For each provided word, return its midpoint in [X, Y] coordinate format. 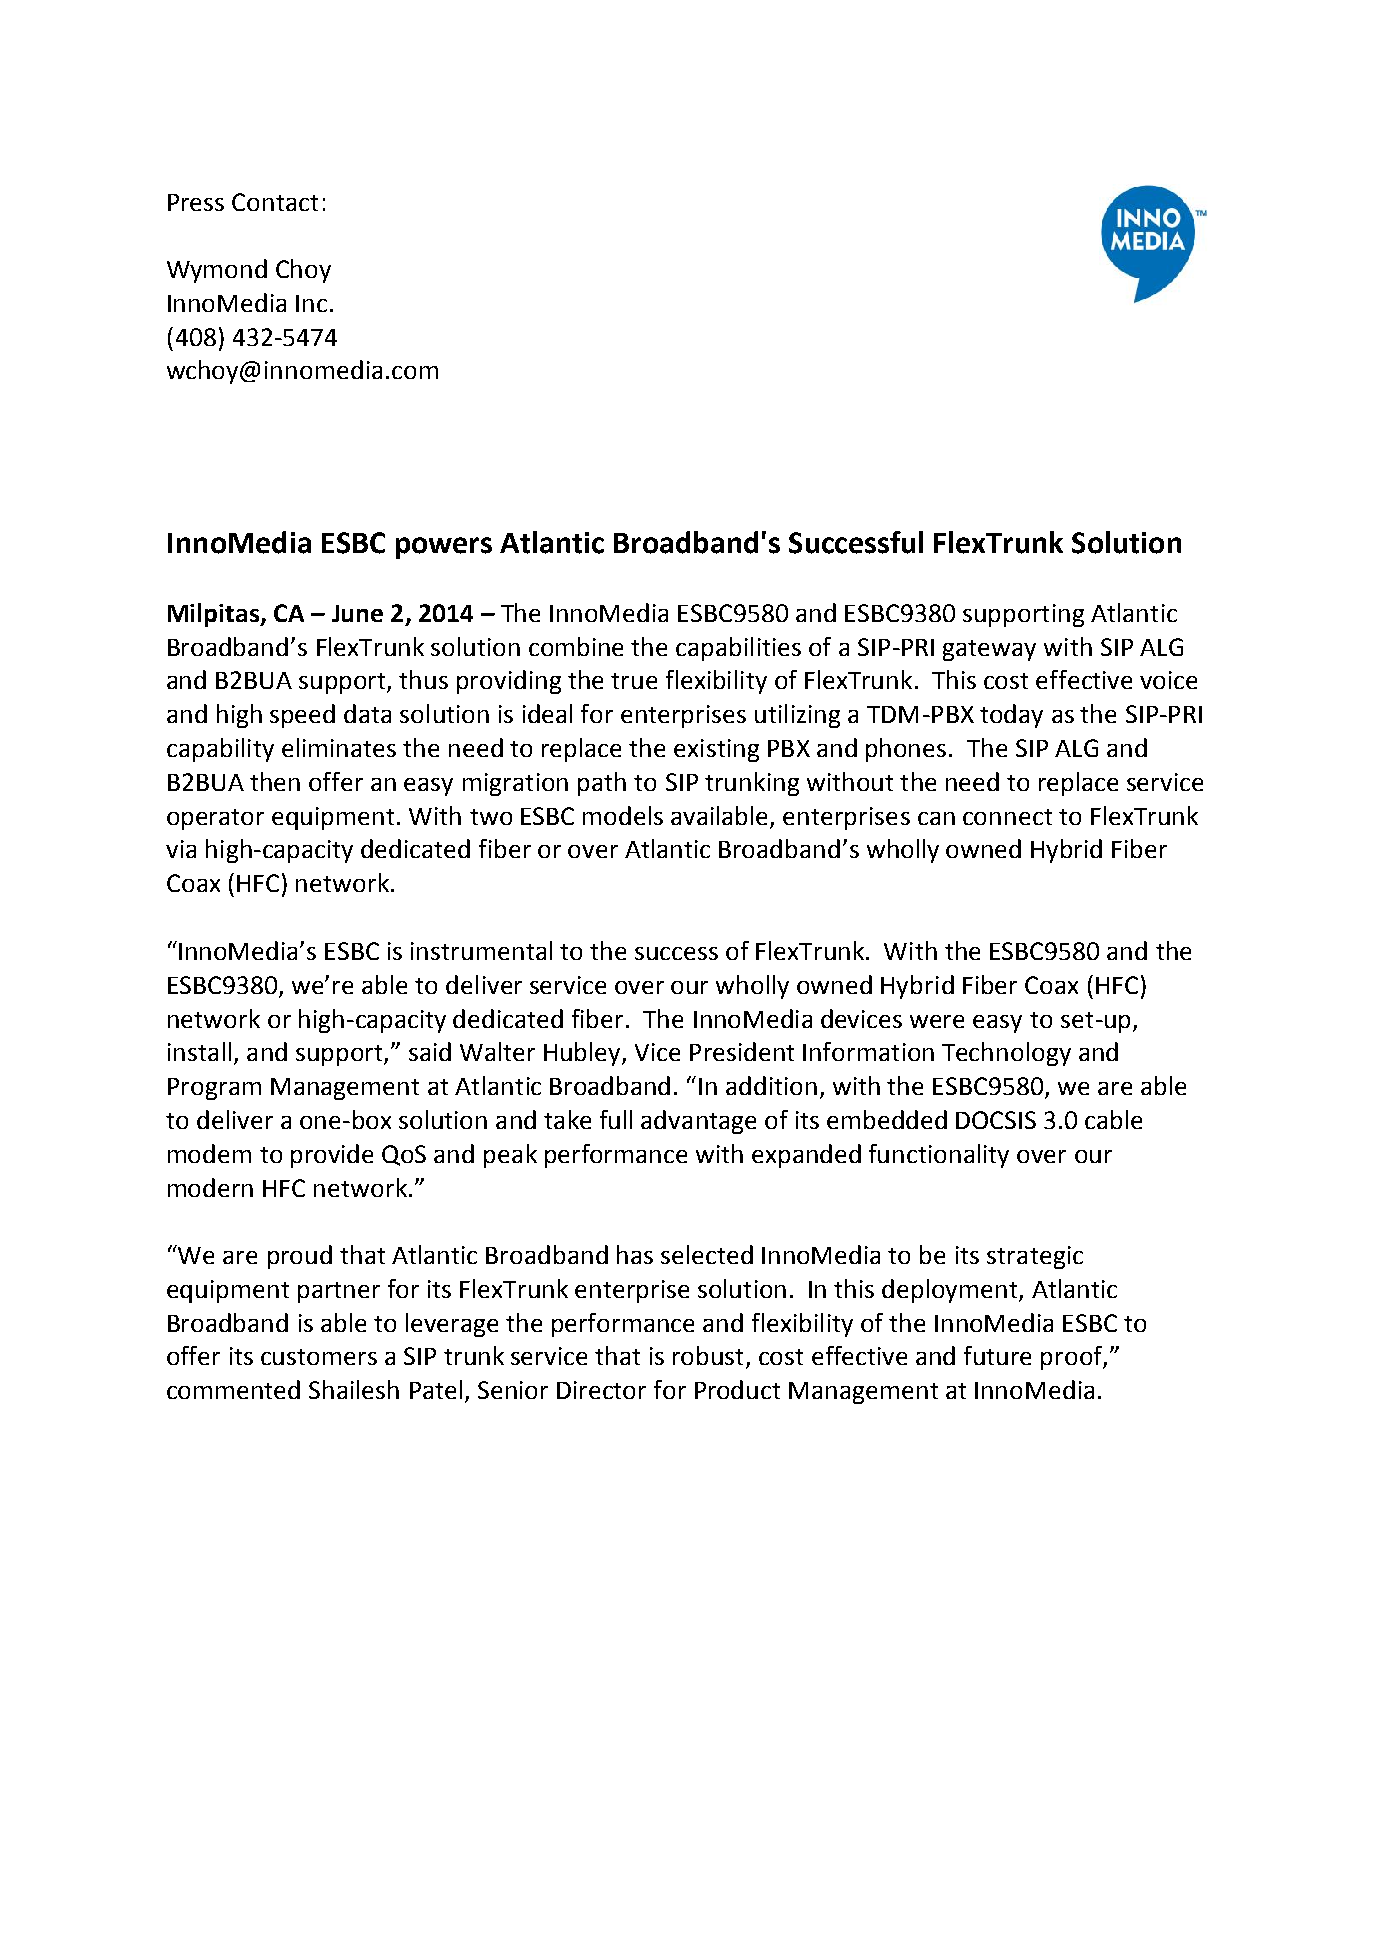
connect [1007, 817]
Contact [275, 202]
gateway [989, 650]
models [623, 815]
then [275, 781]
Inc [311, 303]
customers [319, 1357]
